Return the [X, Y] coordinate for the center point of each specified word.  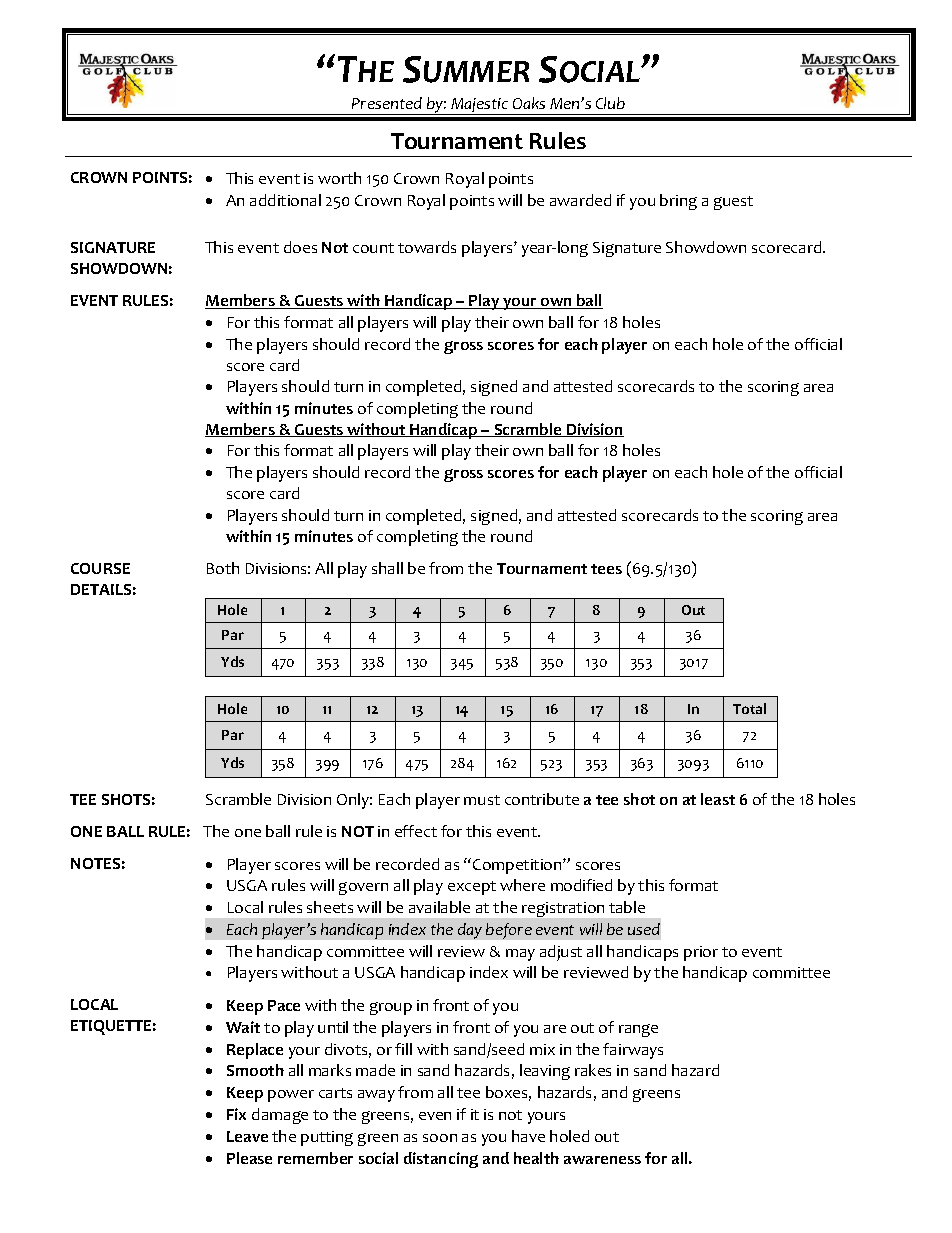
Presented [387, 103]
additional [285, 200]
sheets [330, 907]
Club [610, 103]
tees [606, 569]
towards [427, 247]
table [627, 907]
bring [678, 202]
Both [223, 568]
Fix [236, 1114]
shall [387, 568]
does [300, 247]
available [439, 907]
